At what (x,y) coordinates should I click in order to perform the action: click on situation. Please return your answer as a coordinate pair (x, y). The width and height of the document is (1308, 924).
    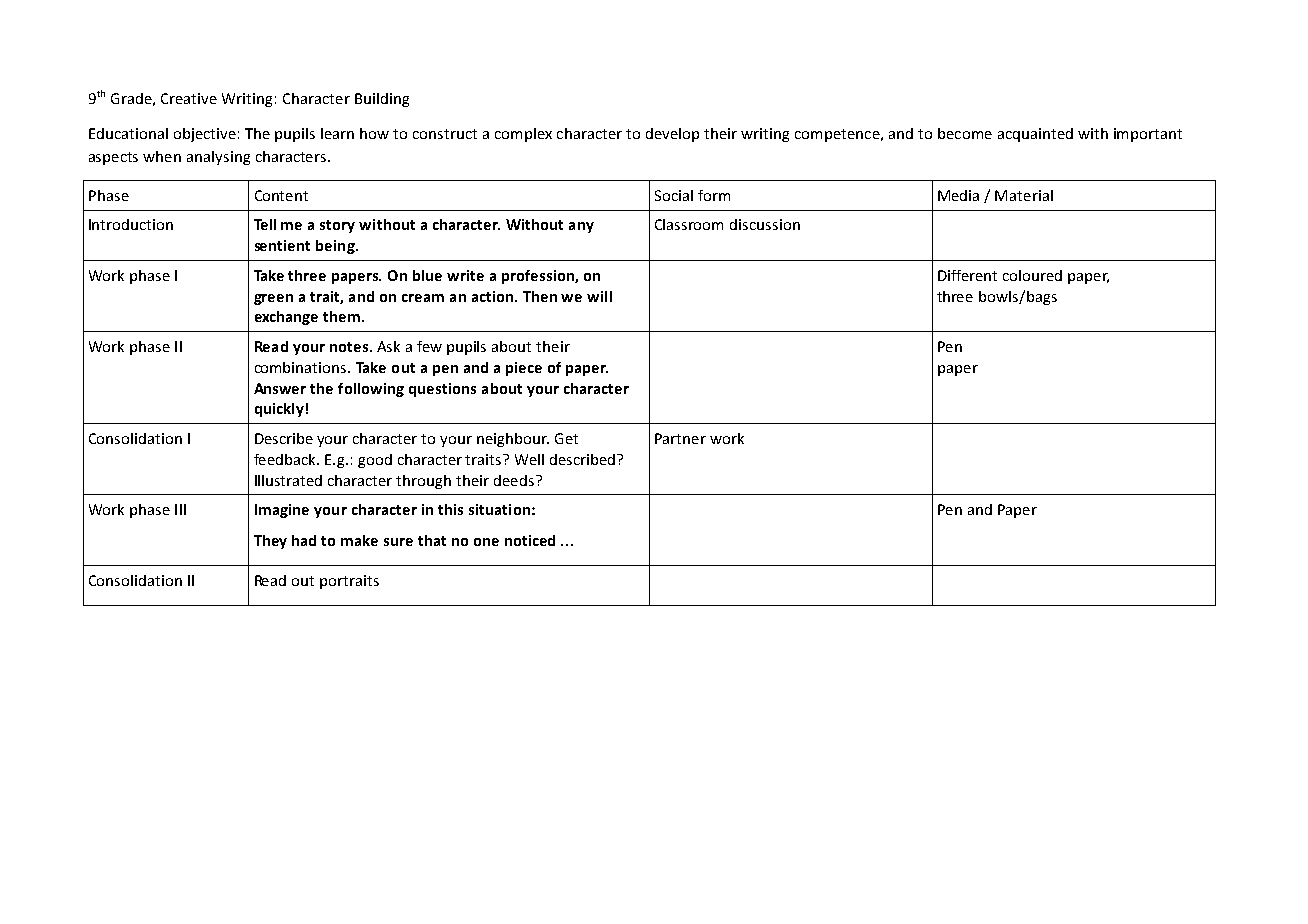
    Looking at the image, I should click on (499, 509).
